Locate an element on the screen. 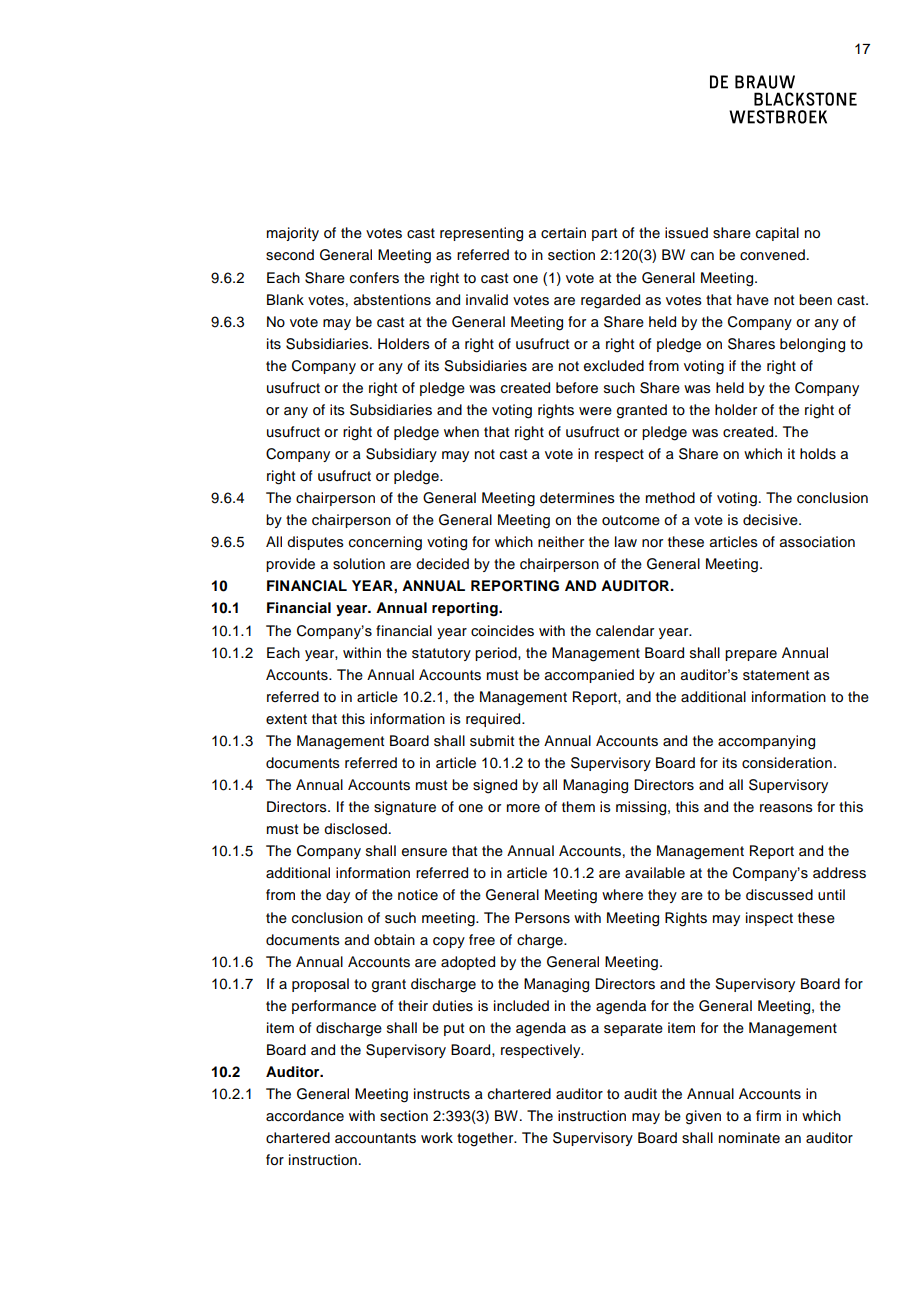 The height and width of the screenshot is (1308, 924). them is located at coordinates (578, 807).
